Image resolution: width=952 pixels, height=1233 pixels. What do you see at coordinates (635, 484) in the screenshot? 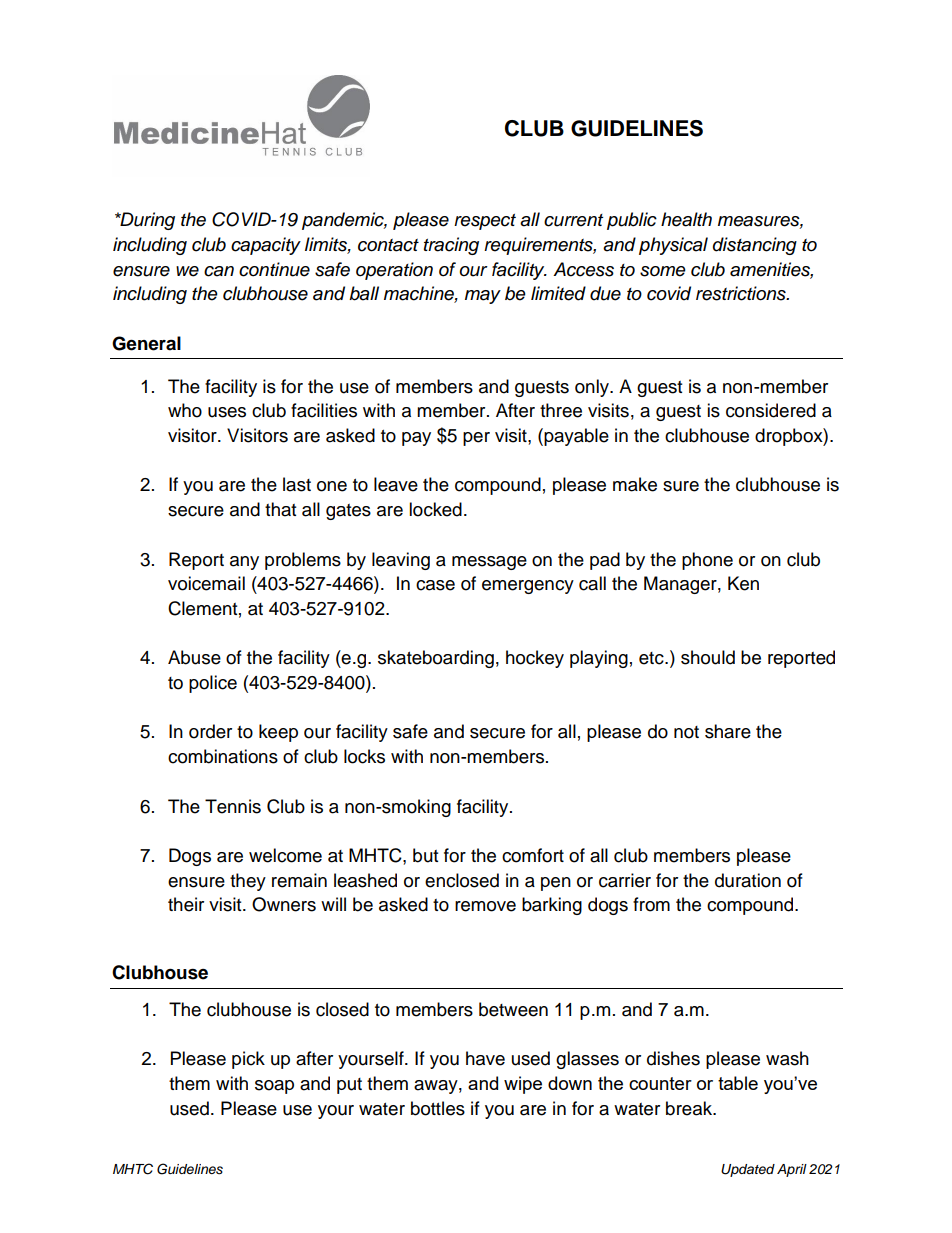
I see `make` at bounding box center [635, 484].
